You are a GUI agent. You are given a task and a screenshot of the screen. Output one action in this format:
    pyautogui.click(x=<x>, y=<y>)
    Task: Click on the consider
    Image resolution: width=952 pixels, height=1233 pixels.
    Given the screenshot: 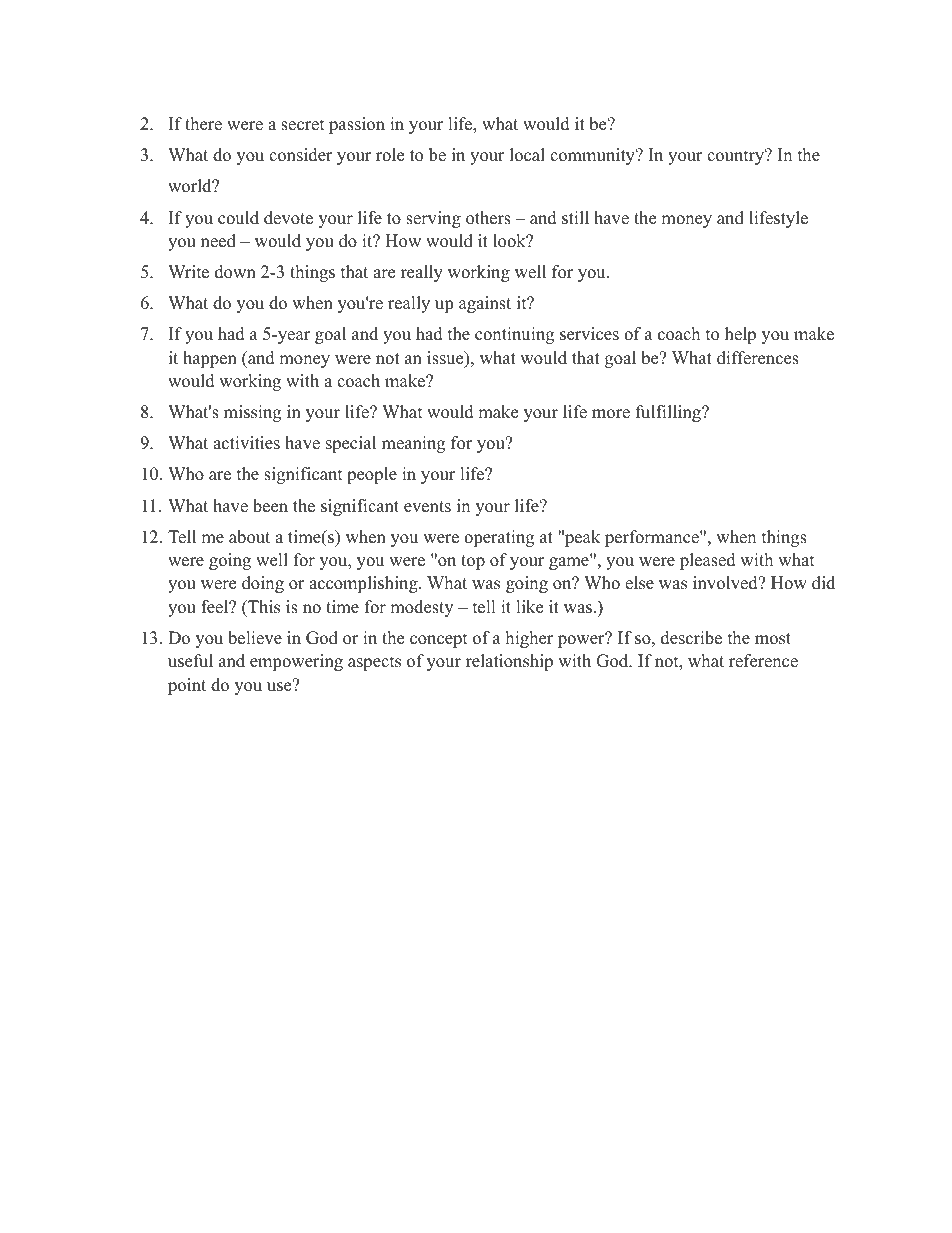 What is the action you would take?
    pyautogui.click(x=301, y=155)
